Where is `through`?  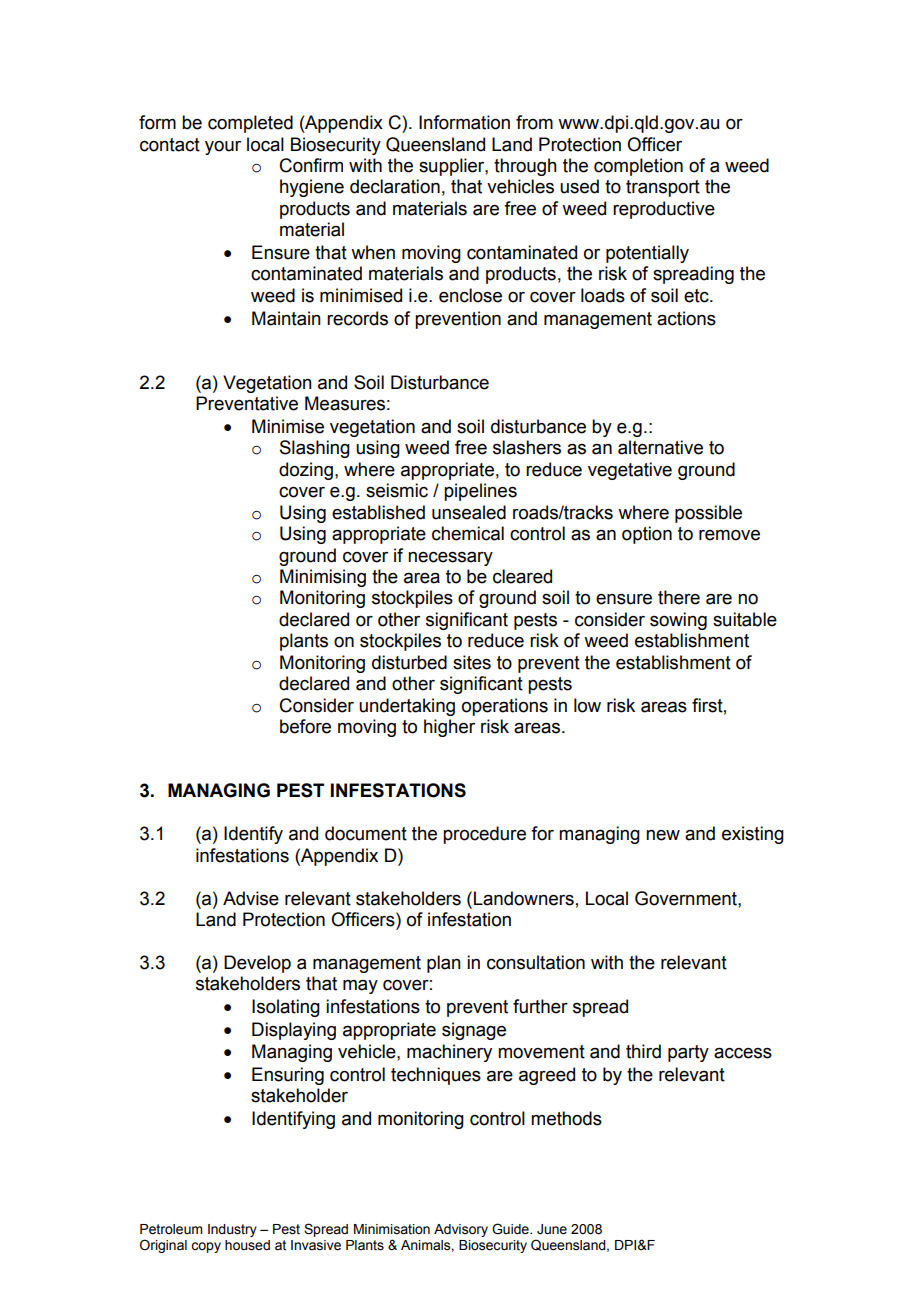
through is located at coordinates (525, 167).
